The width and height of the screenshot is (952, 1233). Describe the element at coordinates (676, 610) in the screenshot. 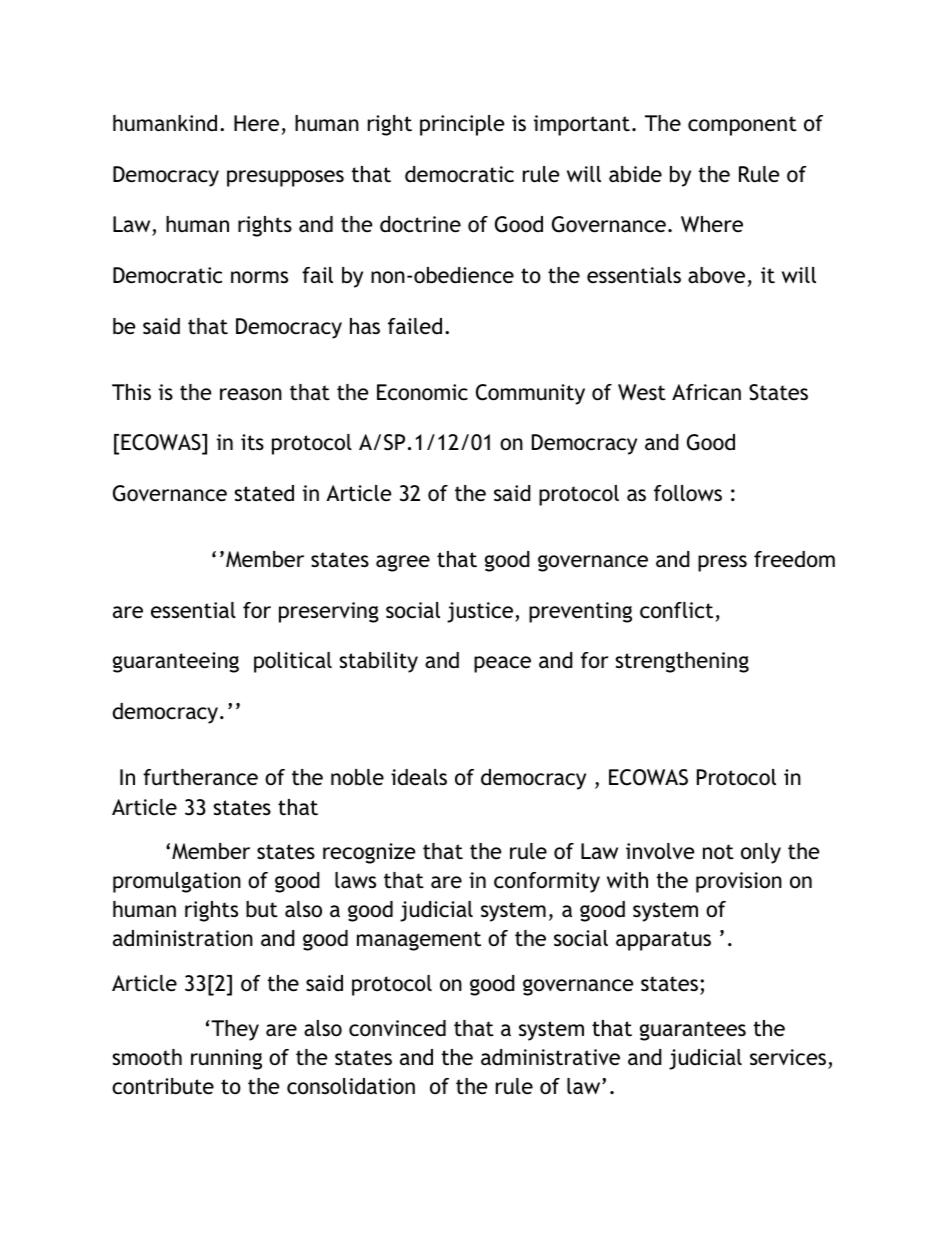

I see `conflict` at that location.
